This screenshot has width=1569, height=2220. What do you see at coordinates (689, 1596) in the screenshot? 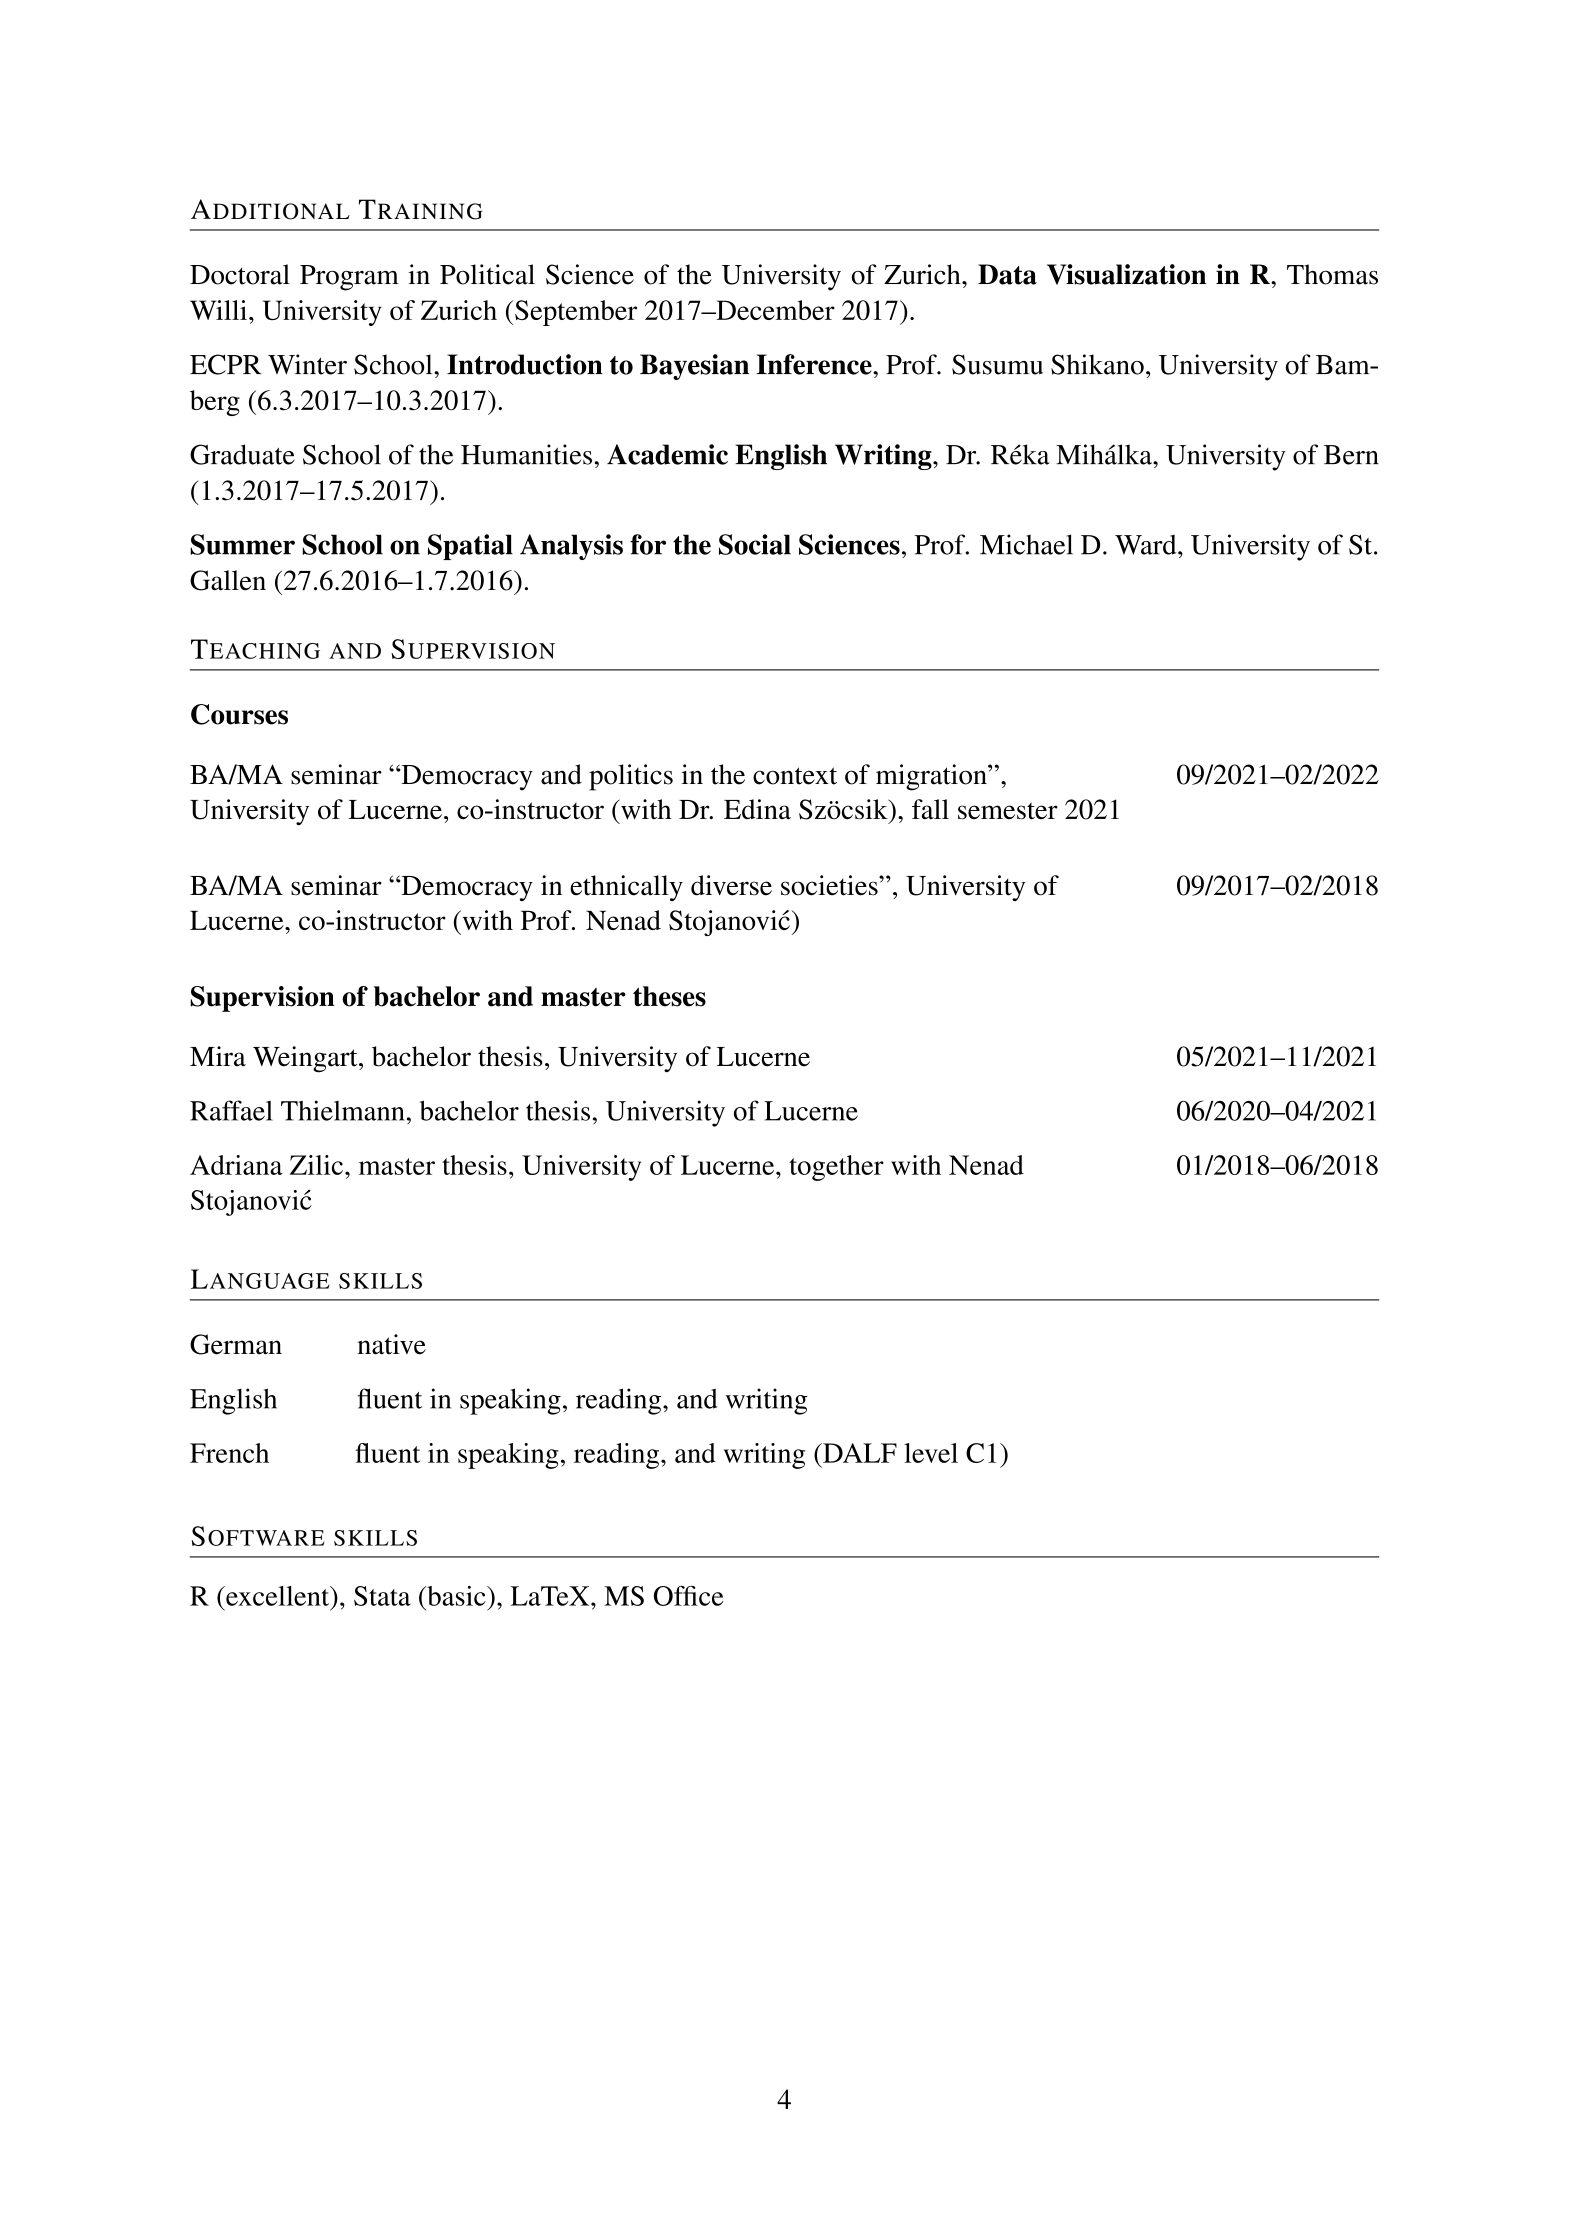
I see `Office` at bounding box center [689, 1596].
